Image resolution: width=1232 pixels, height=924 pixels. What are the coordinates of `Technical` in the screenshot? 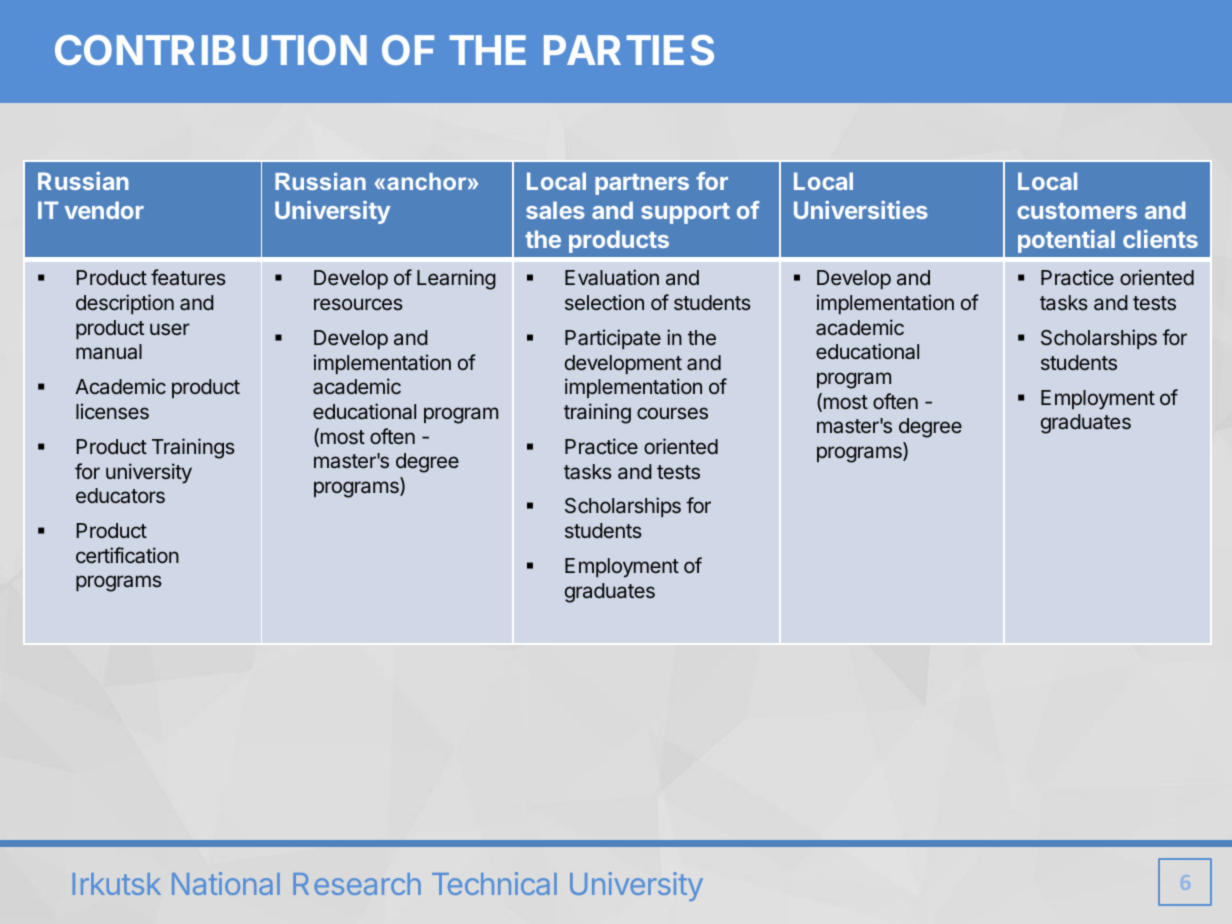 It's located at (494, 883).
